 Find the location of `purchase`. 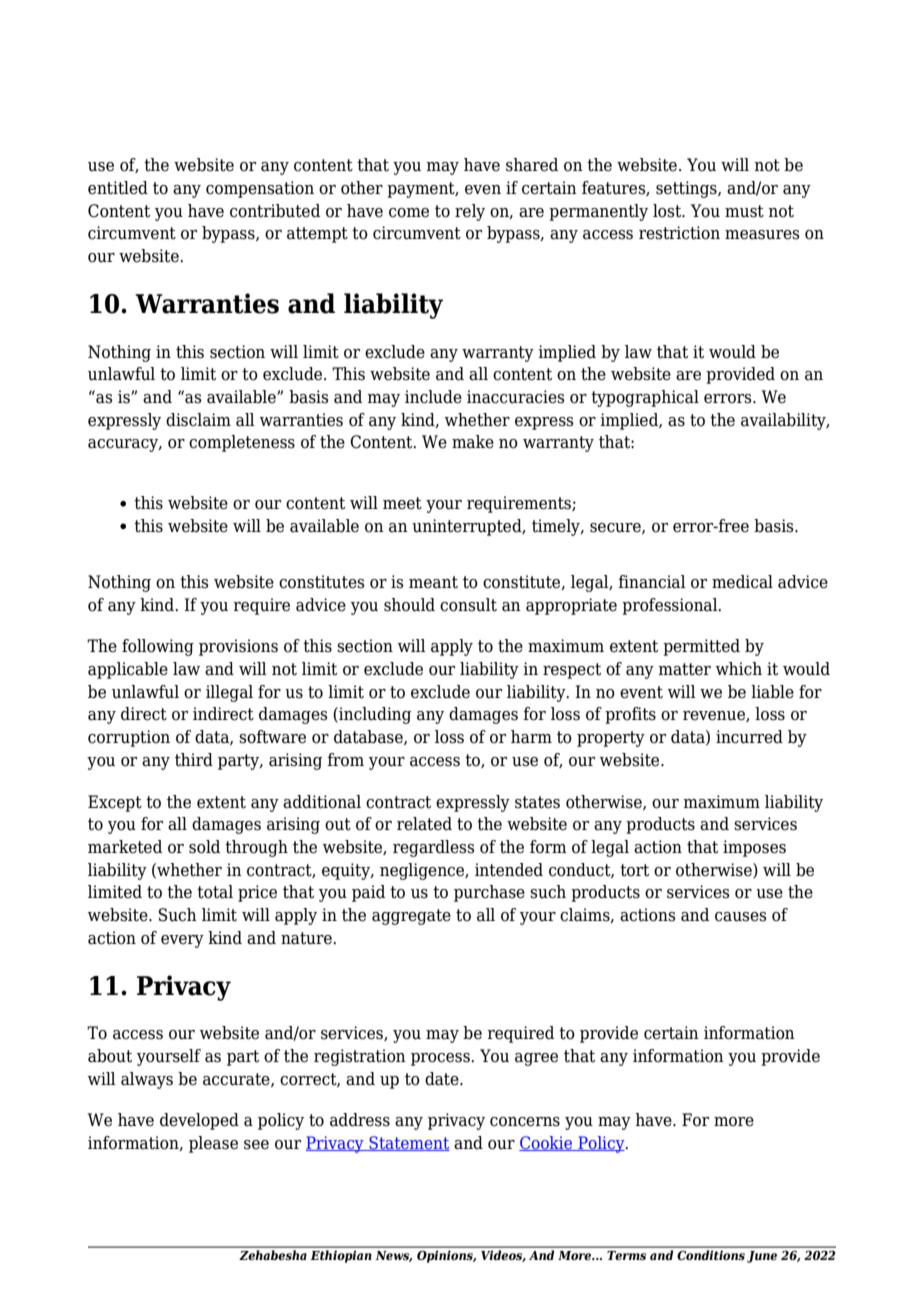

purchase is located at coordinates (489, 893).
